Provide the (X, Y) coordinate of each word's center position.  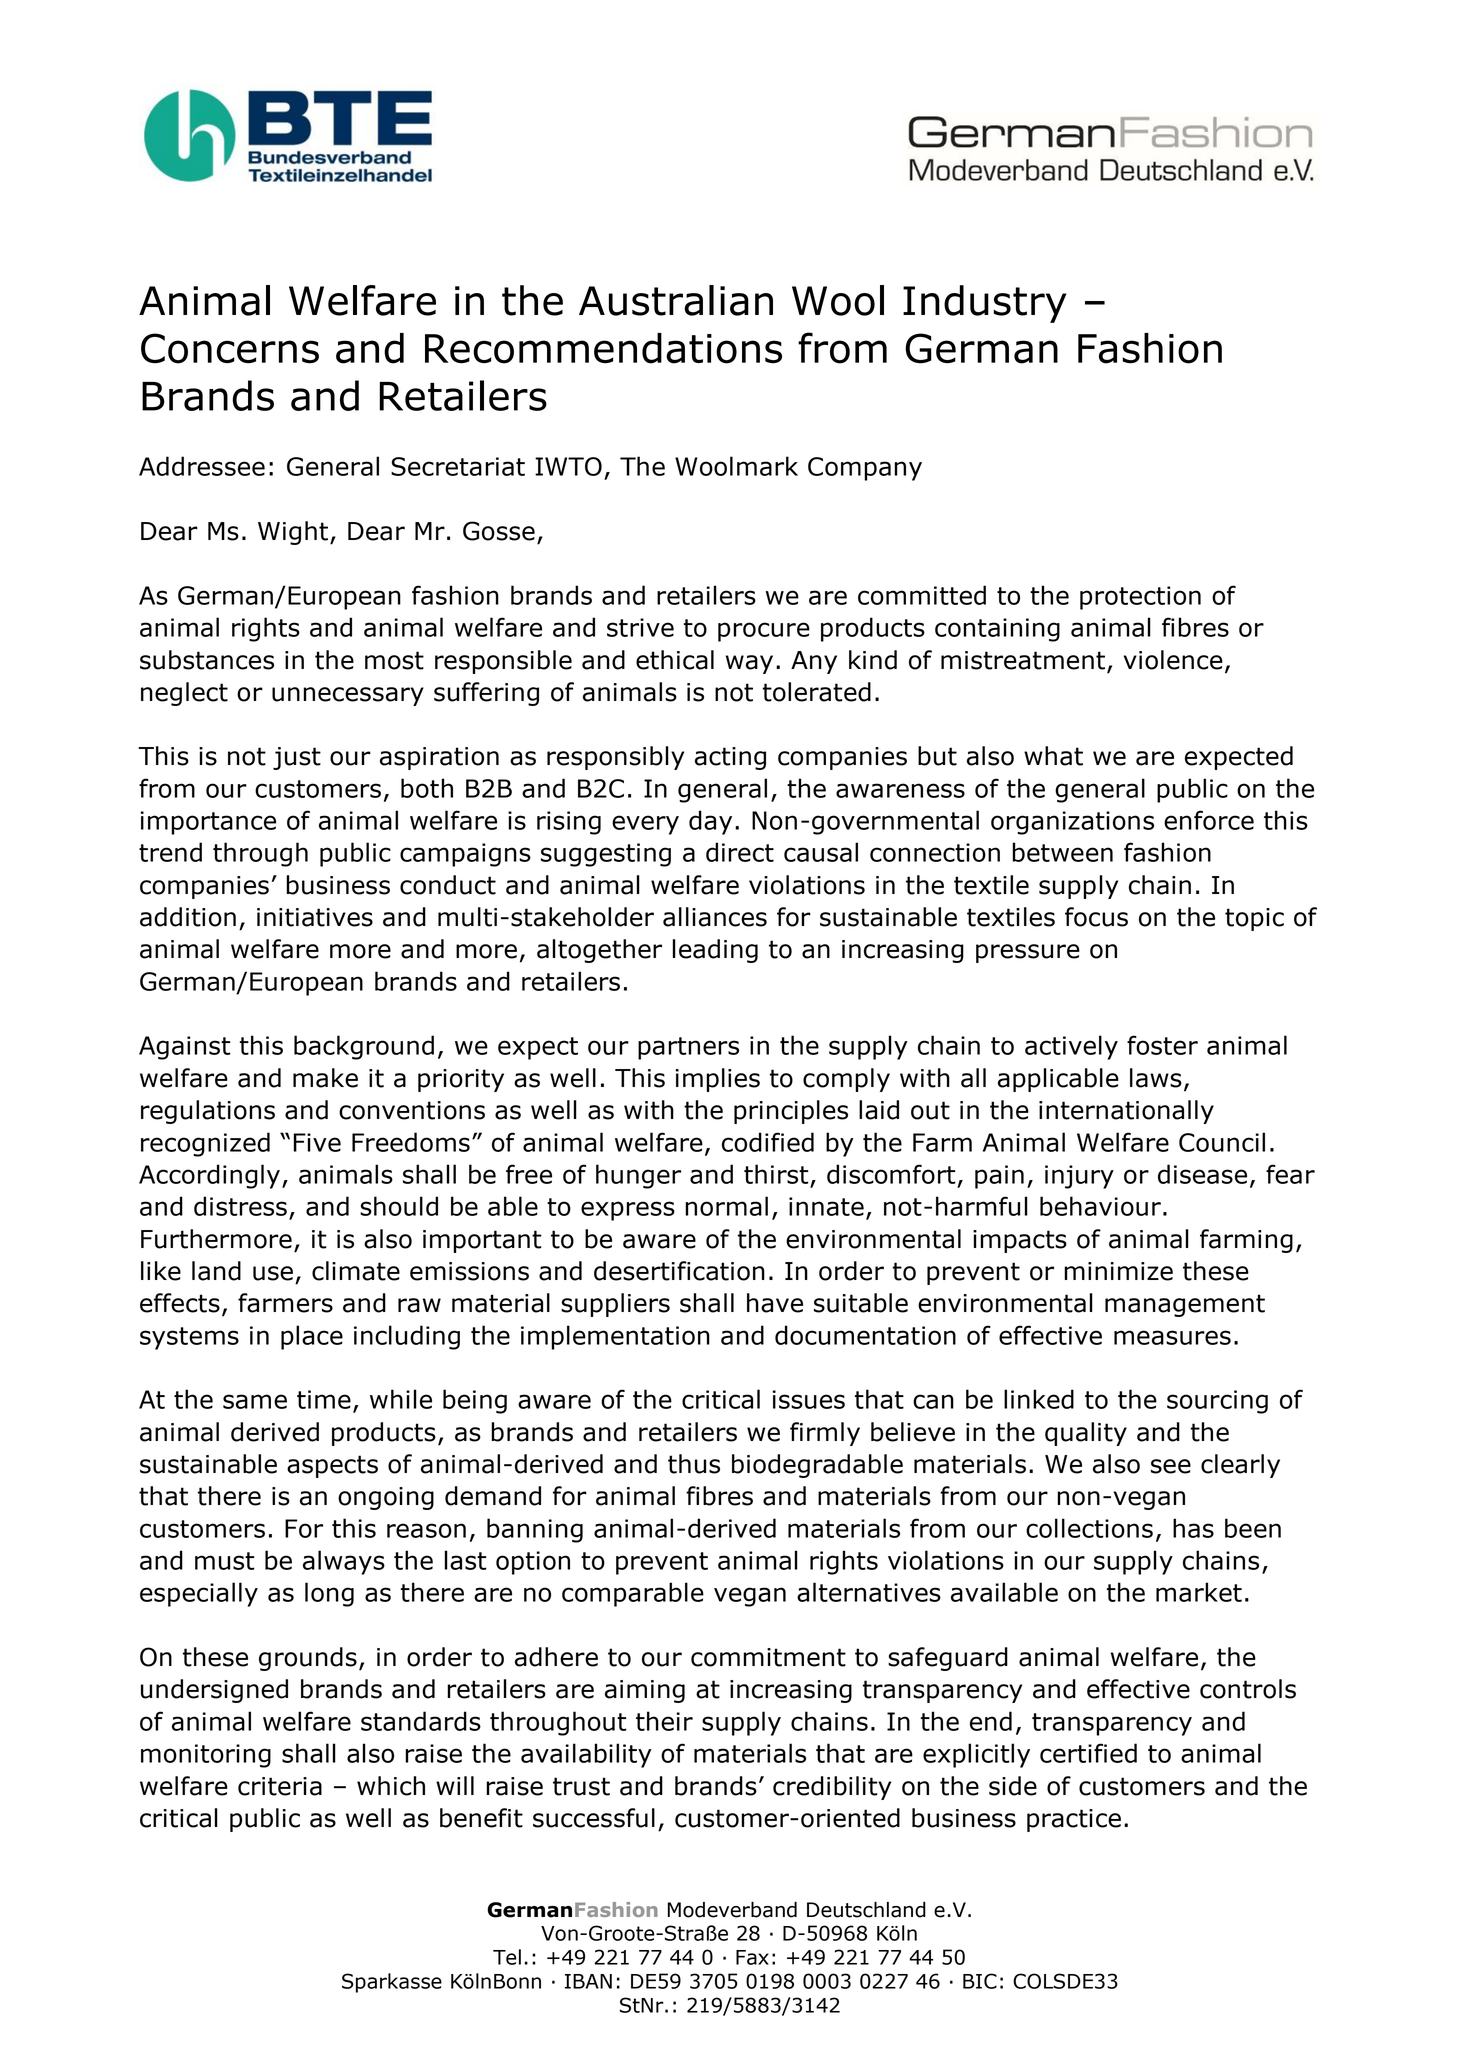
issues (809, 1399)
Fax (752, 1957)
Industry (985, 304)
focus (1096, 917)
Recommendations (603, 348)
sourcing (1217, 1402)
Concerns (230, 348)
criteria (280, 1786)
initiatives (315, 917)
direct (740, 852)
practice (1074, 1820)
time (324, 1399)
